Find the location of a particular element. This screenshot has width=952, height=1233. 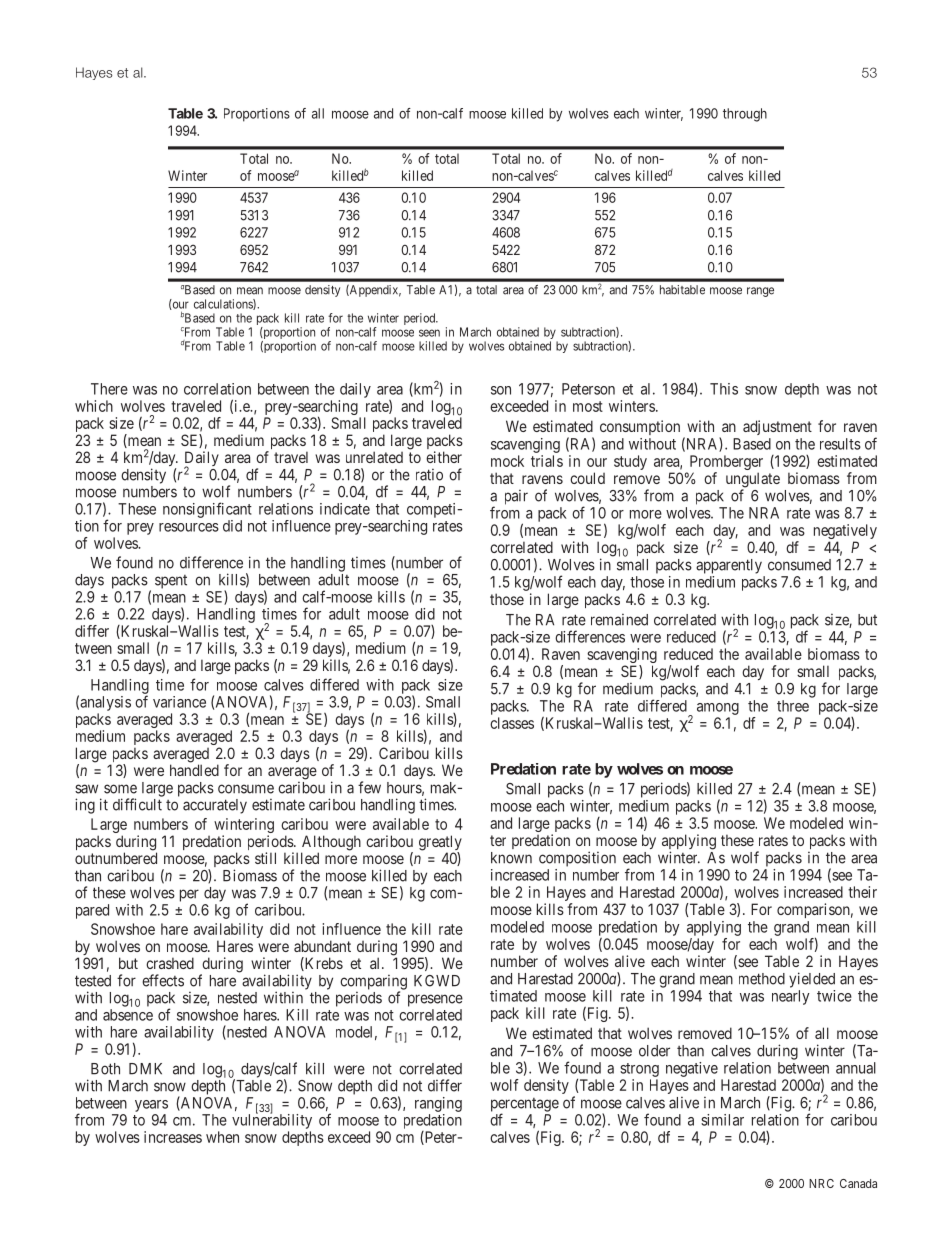

apparently is located at coordinates (729, 566).
